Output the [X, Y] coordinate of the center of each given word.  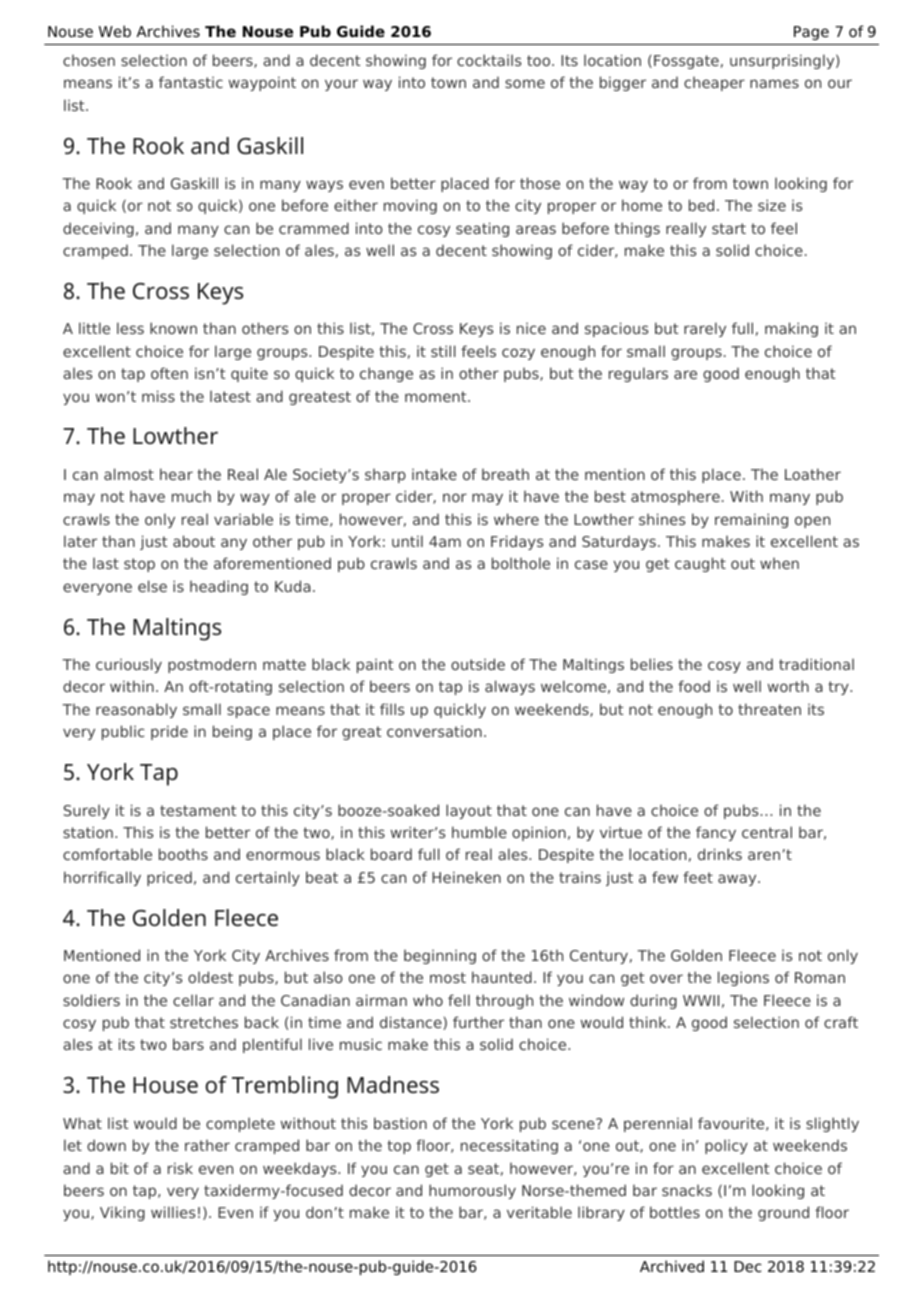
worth [788, 686]
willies [173, 1212]
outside [478, 664]
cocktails [489, 60]
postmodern [212, 665]
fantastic [191, 82]
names [774, 83]
